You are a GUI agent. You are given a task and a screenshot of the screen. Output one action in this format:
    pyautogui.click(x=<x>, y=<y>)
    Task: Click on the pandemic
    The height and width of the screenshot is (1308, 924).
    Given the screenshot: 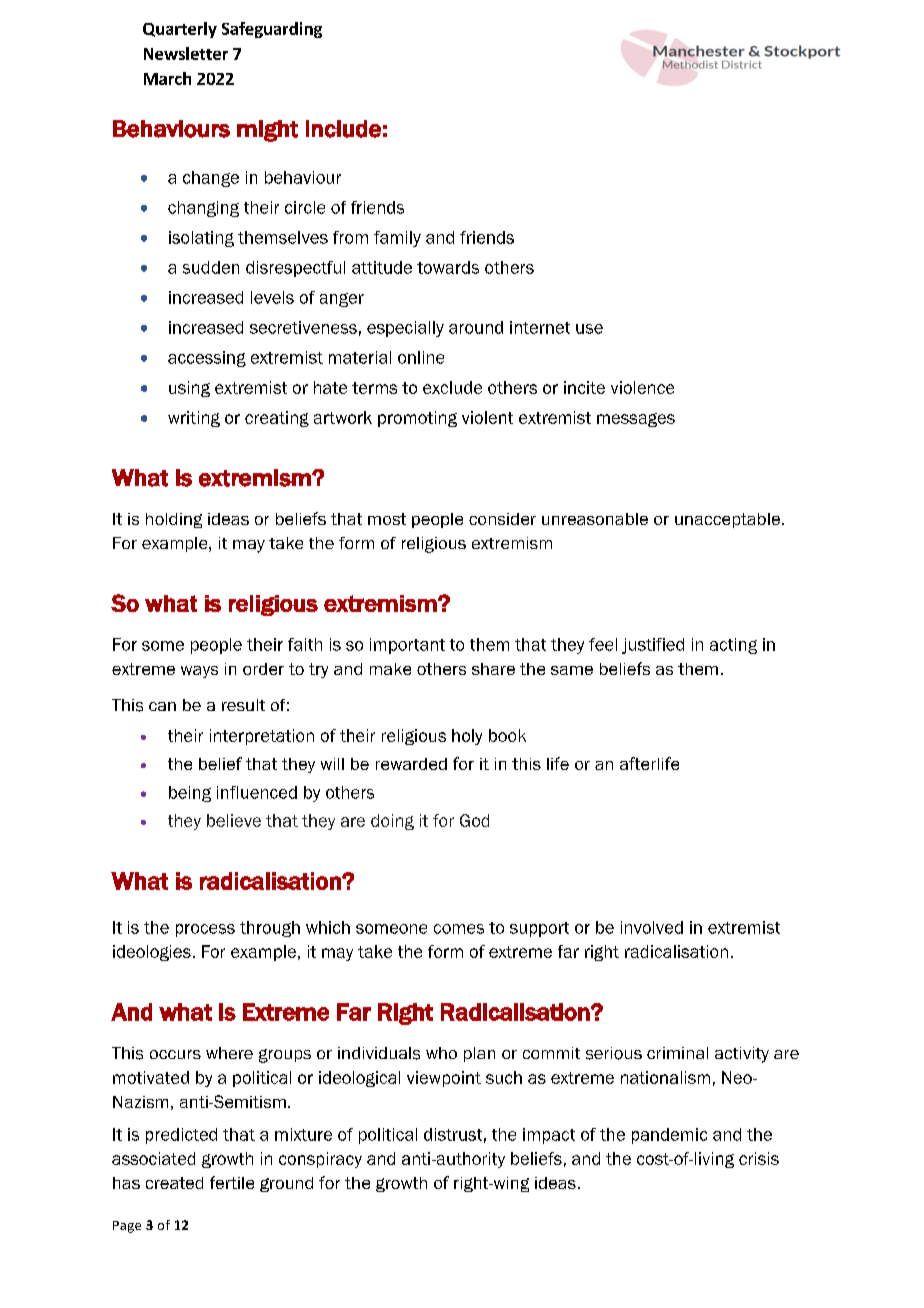 What is the action you would take?
    pyautogui.click(x=669, y=1136)
